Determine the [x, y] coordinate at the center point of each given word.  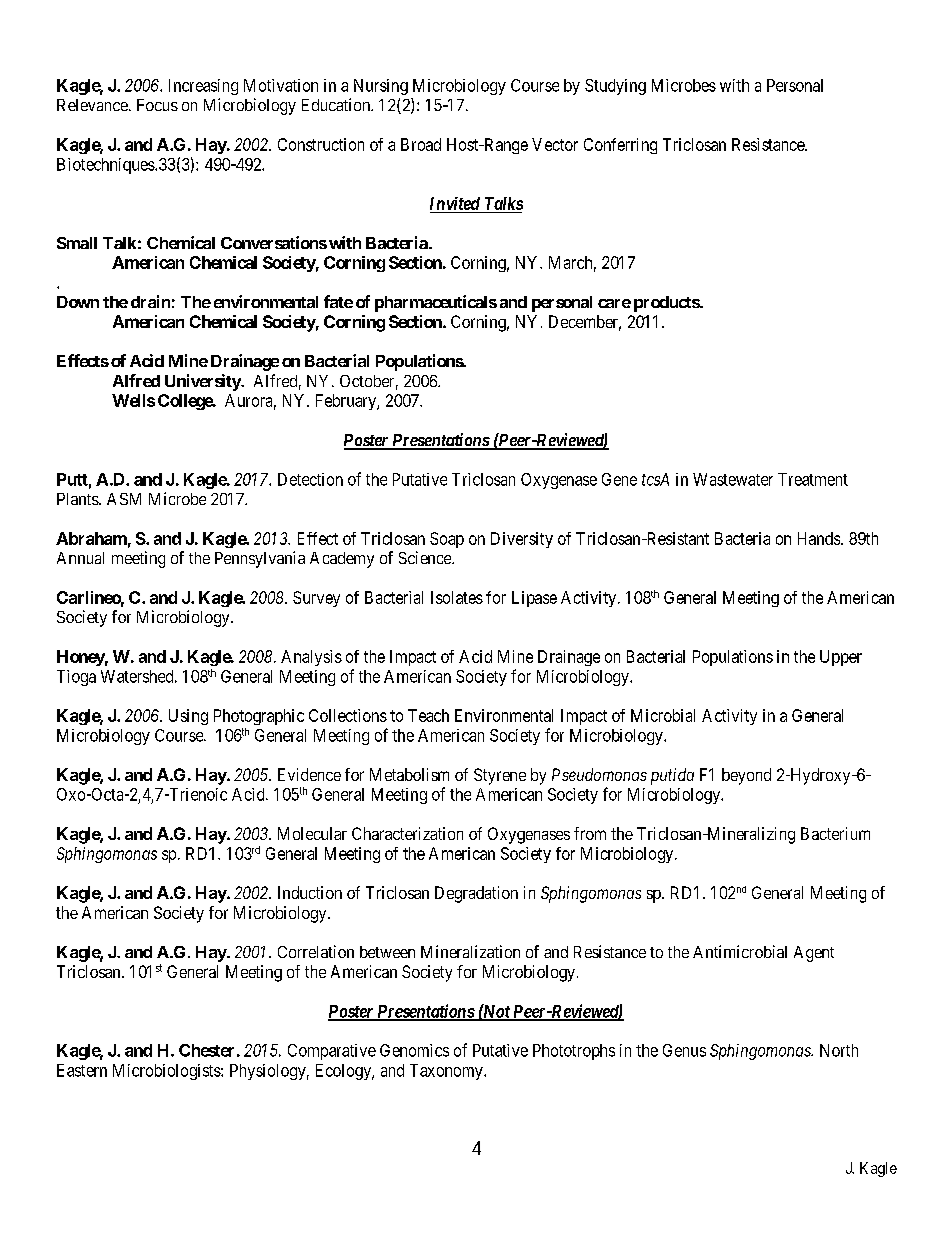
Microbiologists [167, 1072]
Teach [428, 715]
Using [188, 717]
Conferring [620, 146]
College [186, 402]
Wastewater [733, 479]
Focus [157, 105]
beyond [746, 776]
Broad [421, 144]
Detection [310, 479]
